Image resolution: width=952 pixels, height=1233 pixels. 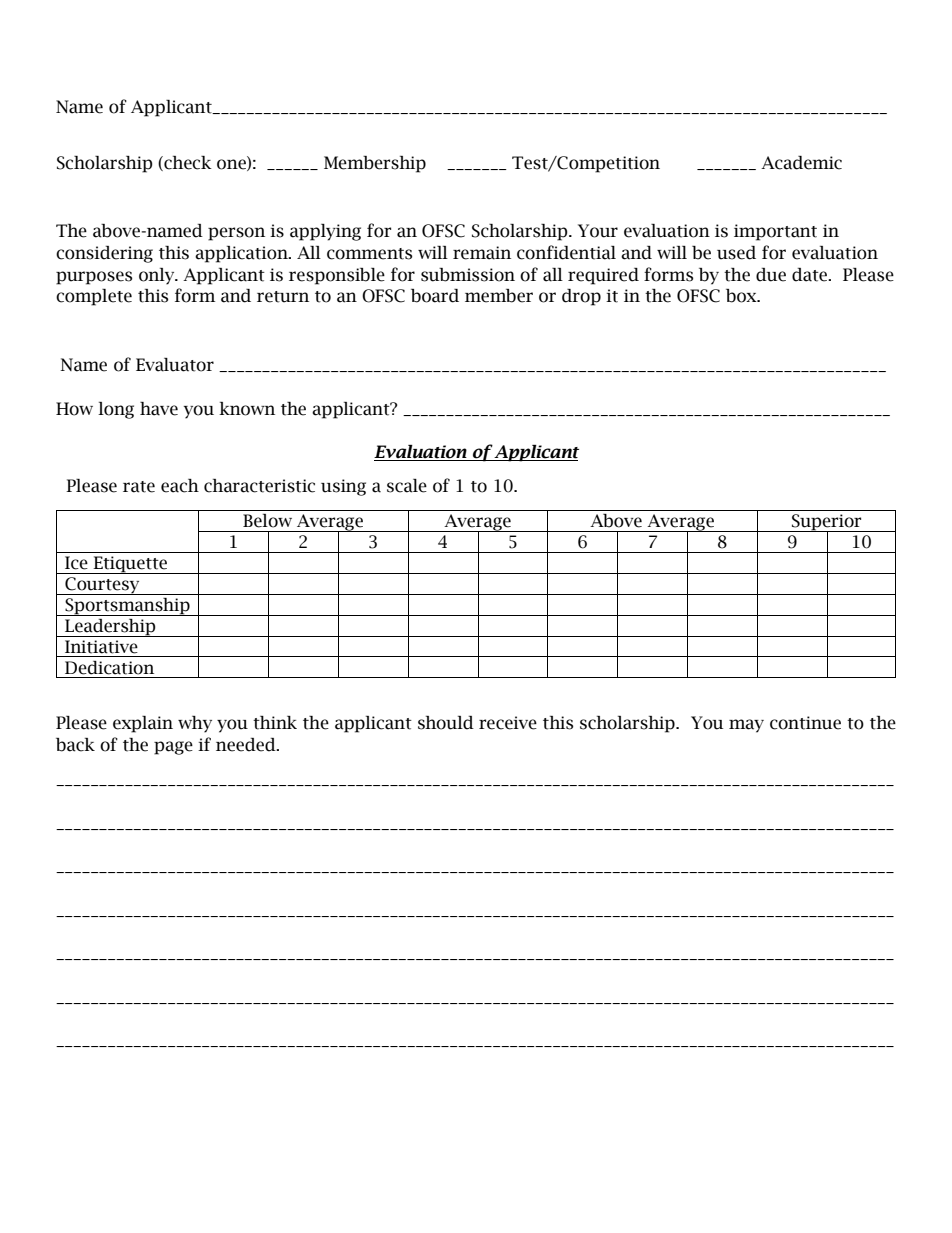 I want to click on check, so click(x=187, y=163).
